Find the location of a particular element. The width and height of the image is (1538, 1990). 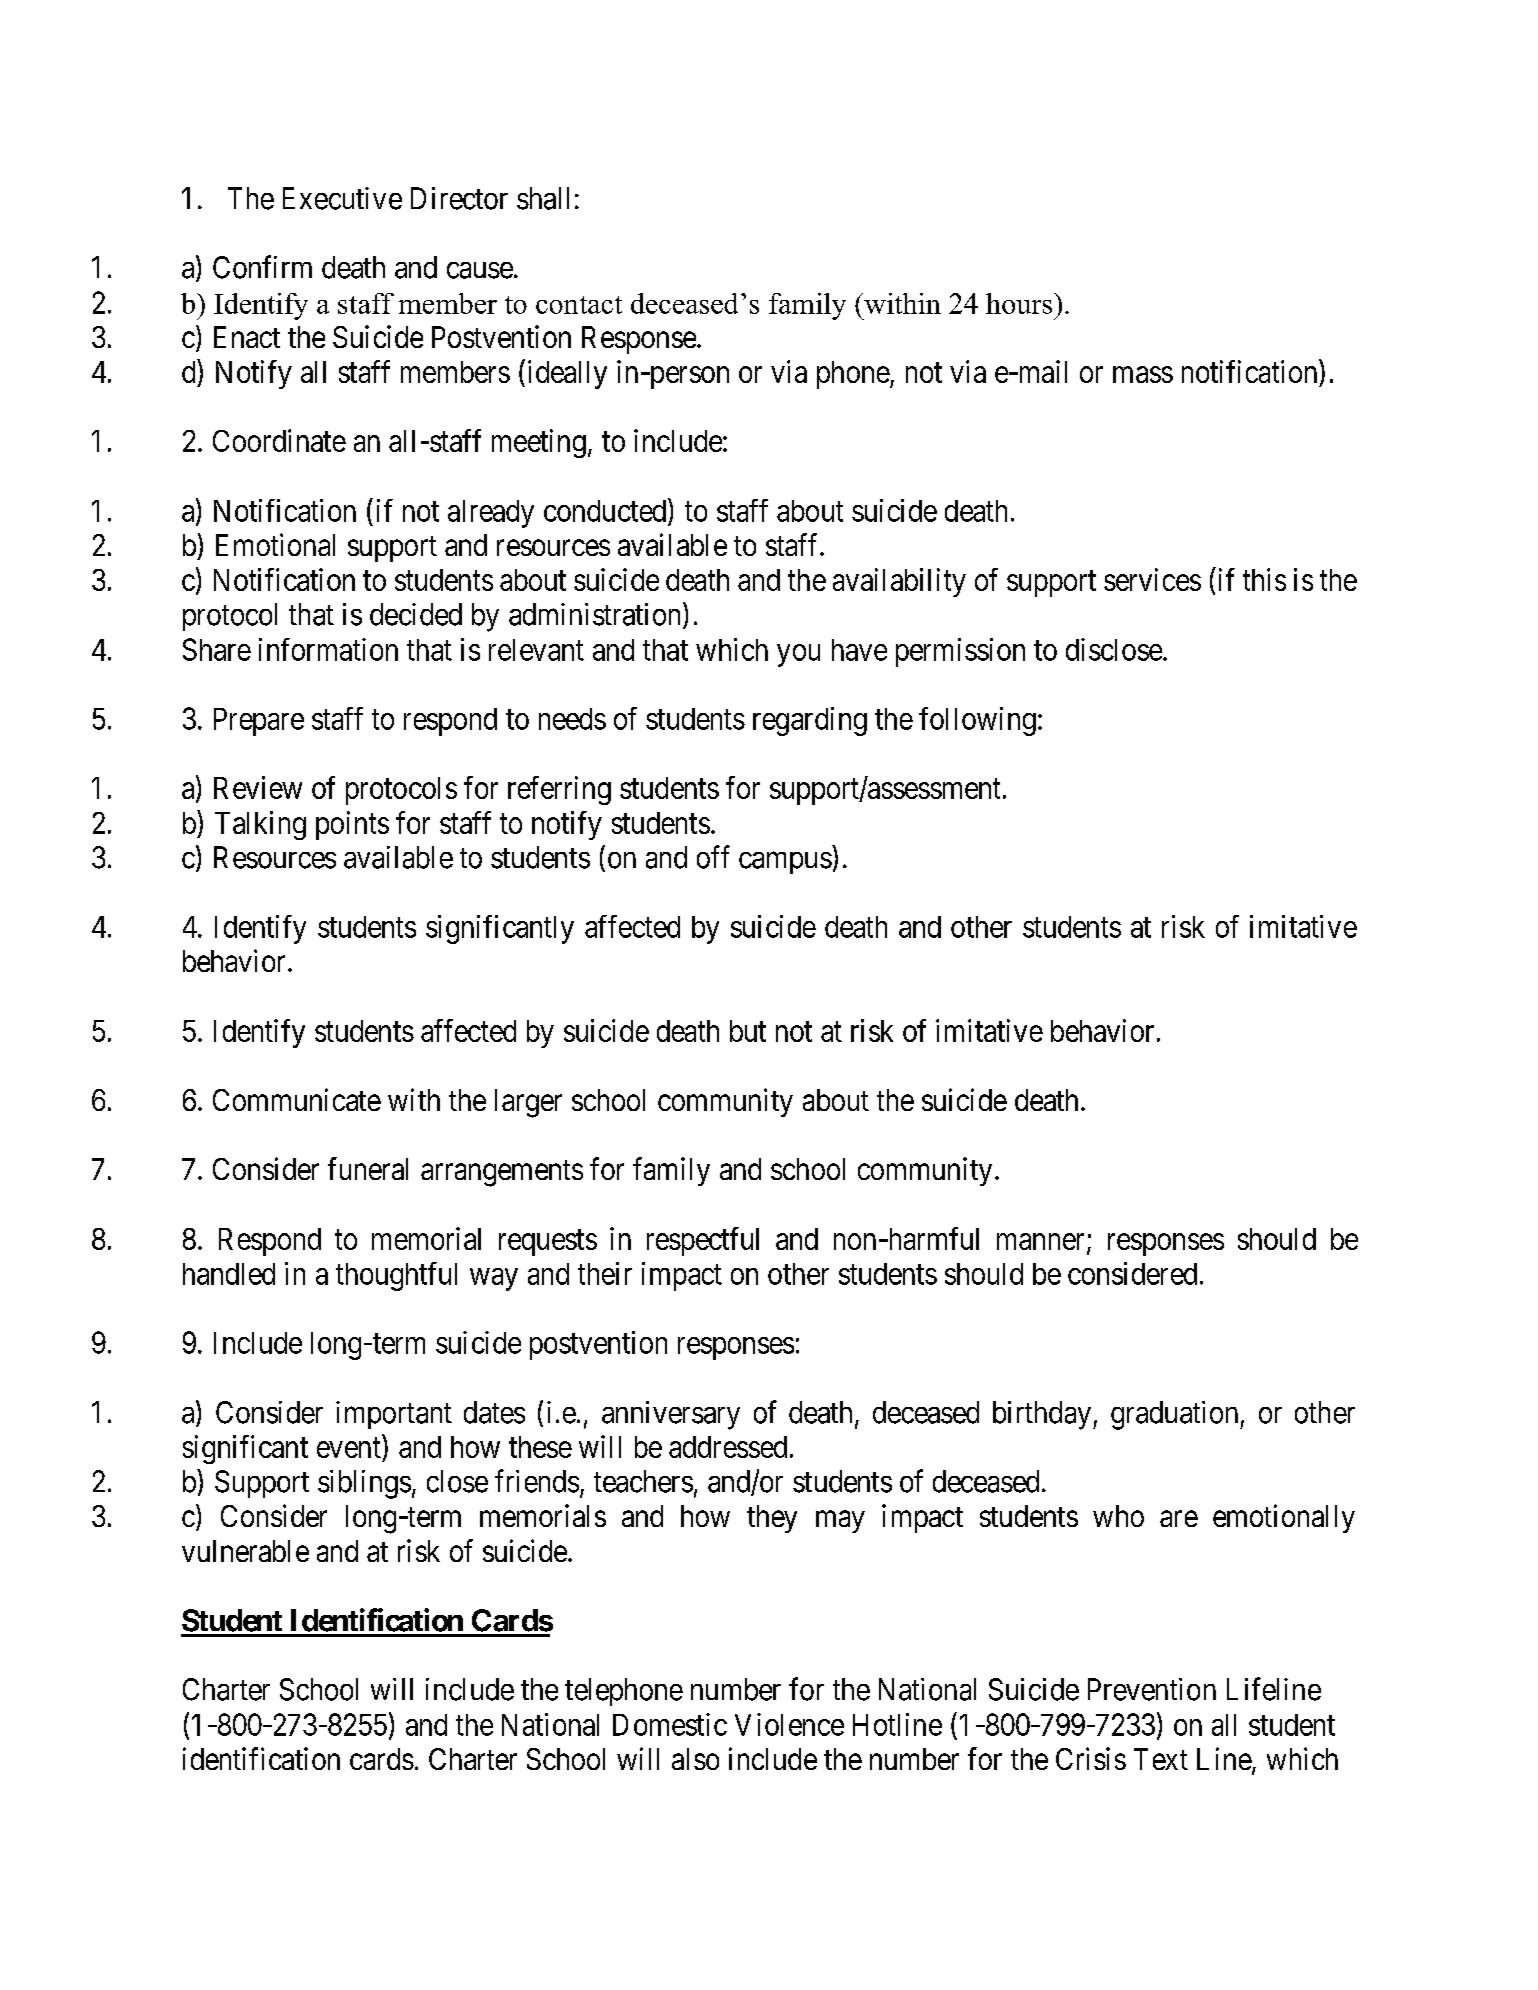

Communicate is located at coordinates (297, 1099).
